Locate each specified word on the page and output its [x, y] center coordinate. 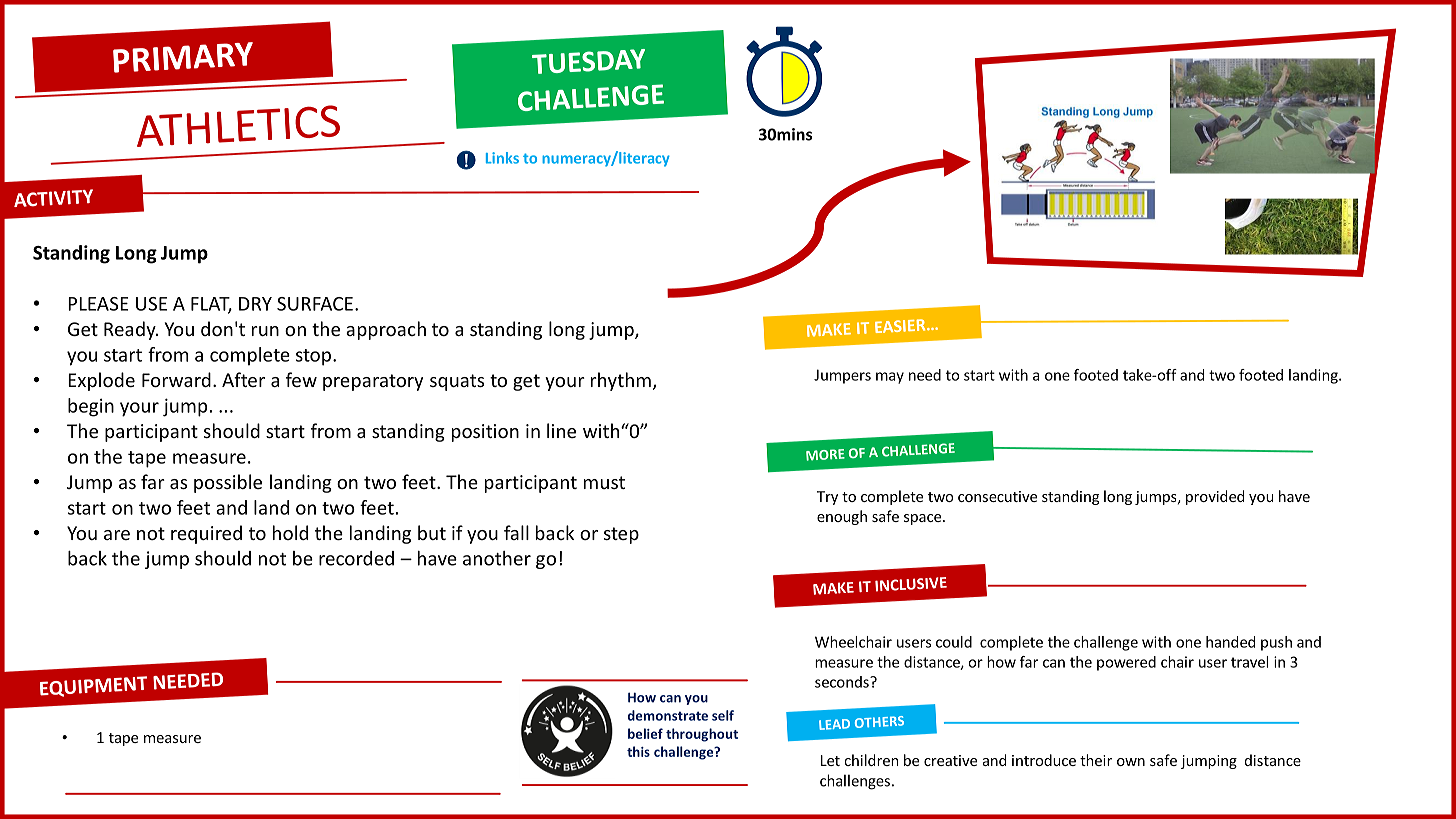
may [890, 378]
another [497, 558]
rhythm [621, 381]
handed [1230, 642]
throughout [702, 735]
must [604, 482]
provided [1215, 497]
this [638, 751]
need [925, 375]
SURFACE [315, 304]
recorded [356, 558]
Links [502, 158]
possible [228, 483]
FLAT [211, 305]
